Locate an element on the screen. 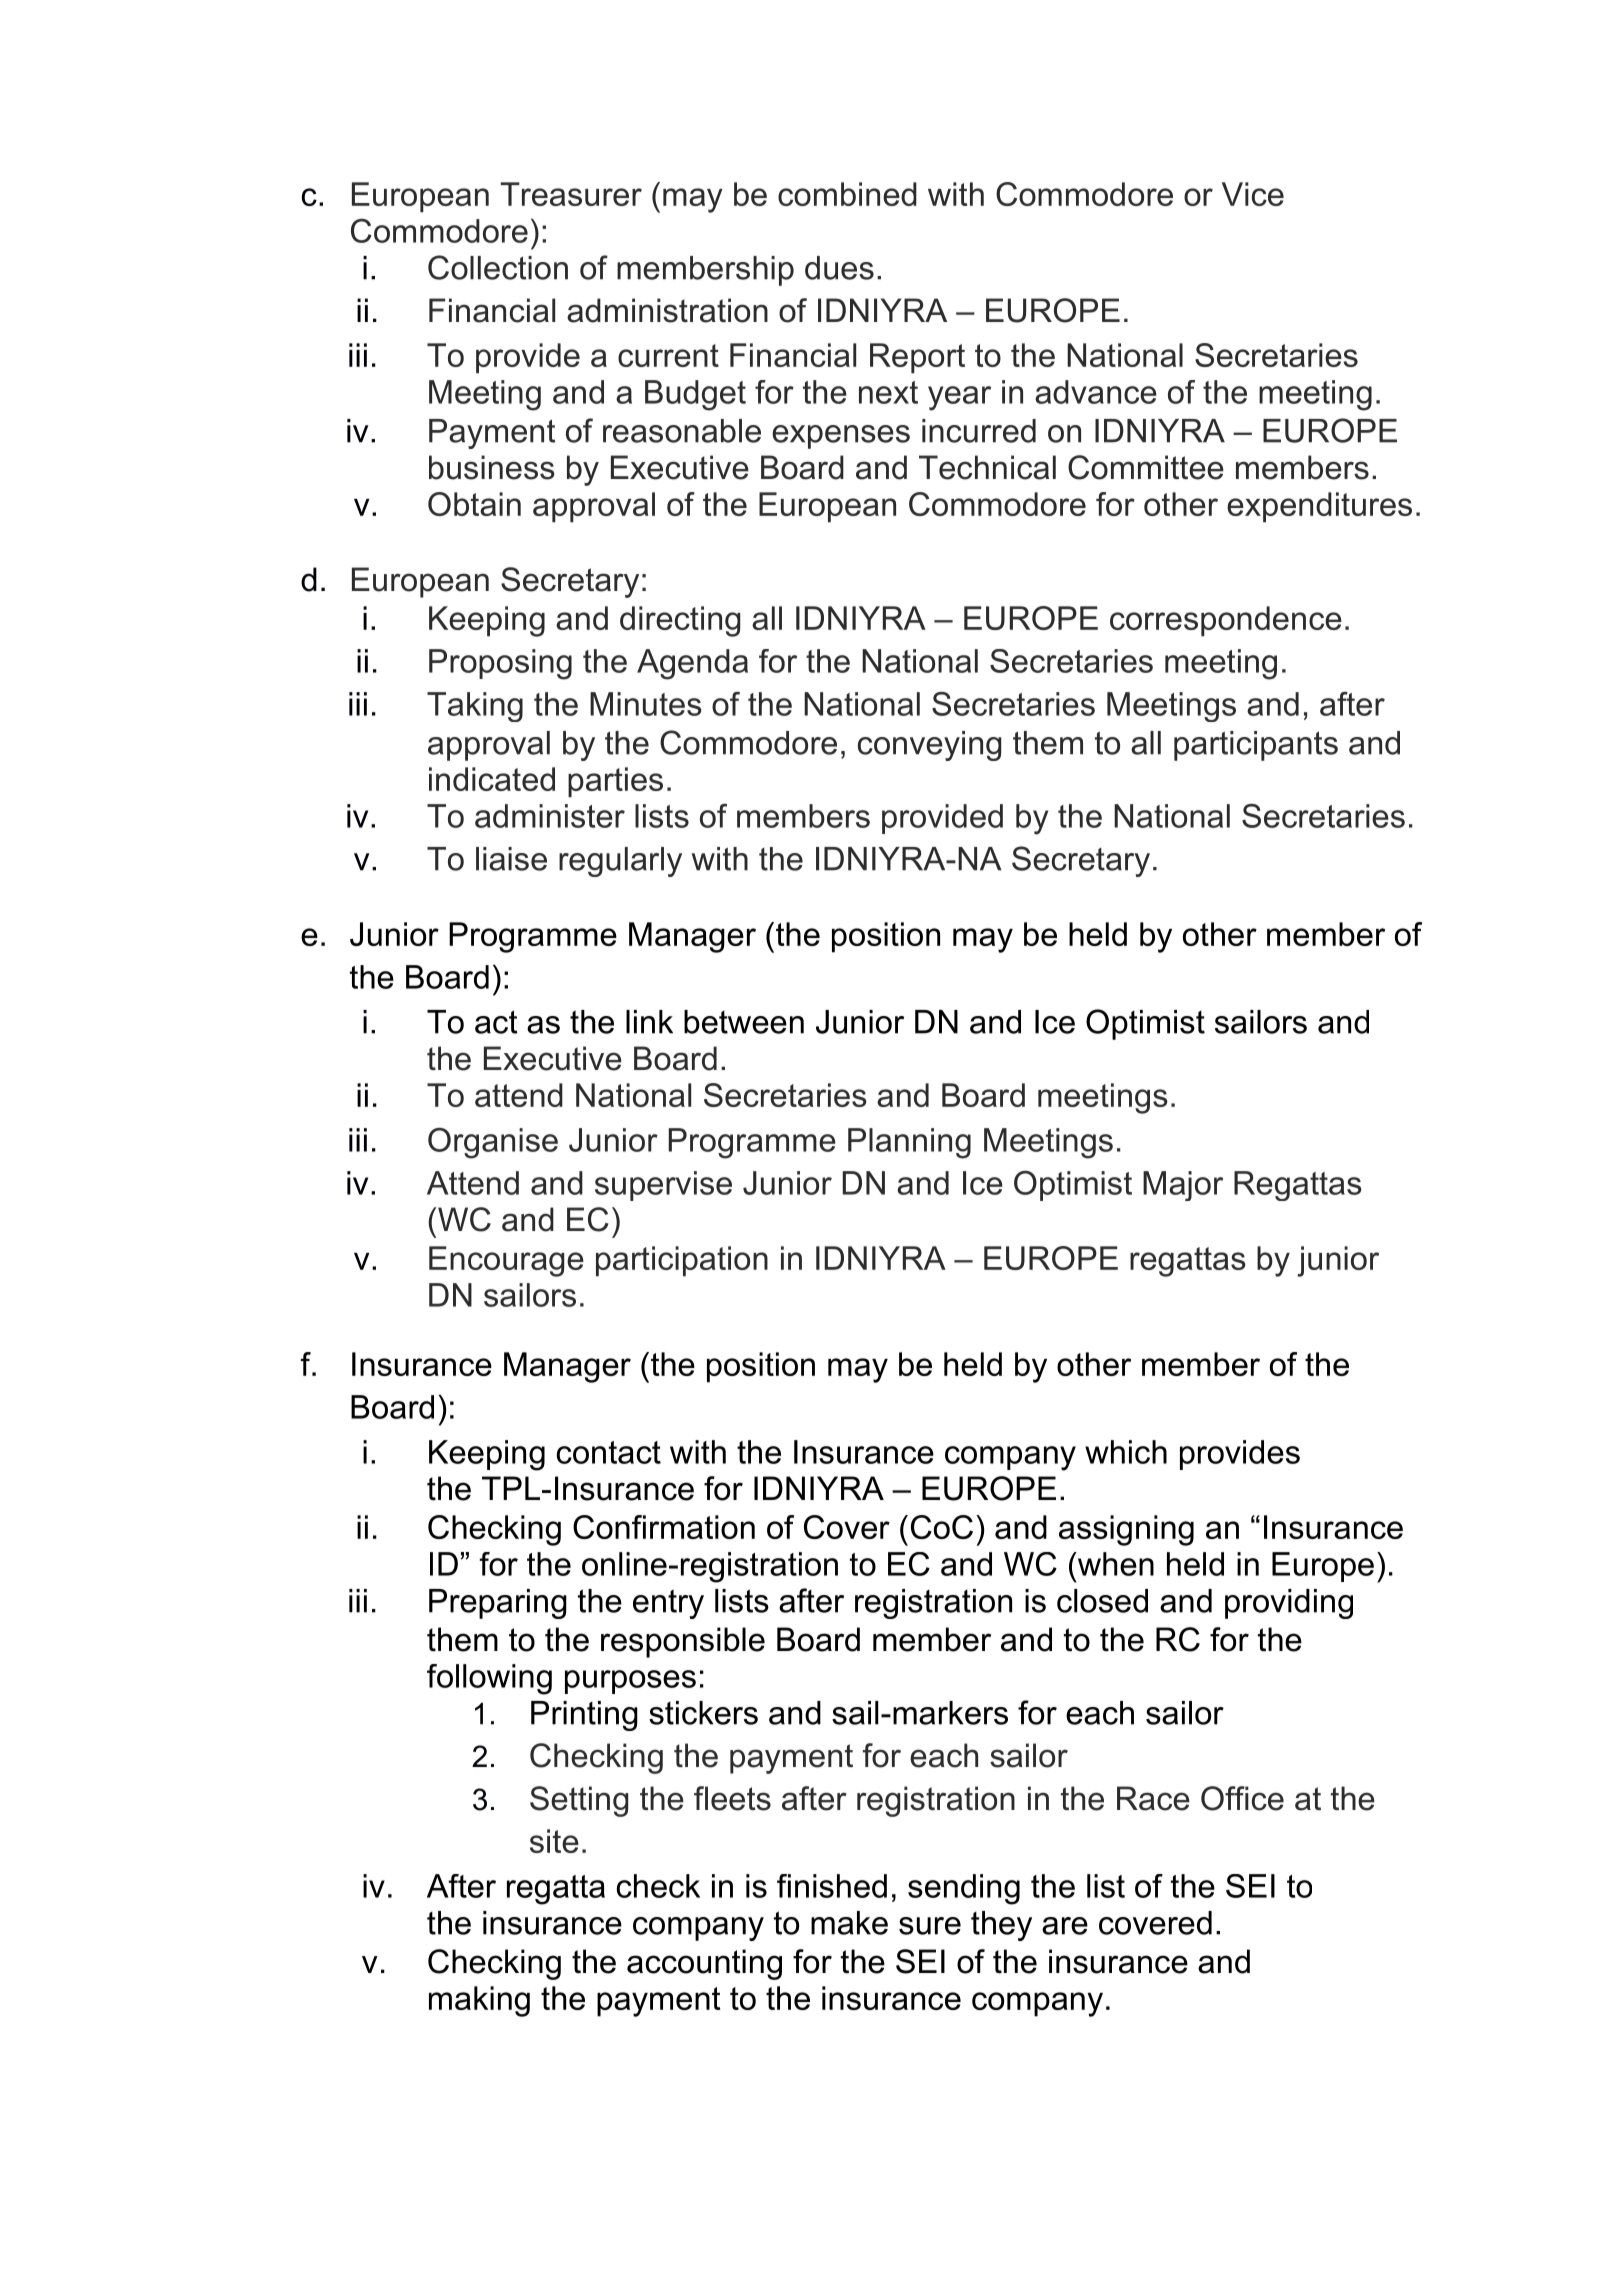 The height and width of the screenshot is (2289, 1619). Major is located at coordinates (1183, 1186).
